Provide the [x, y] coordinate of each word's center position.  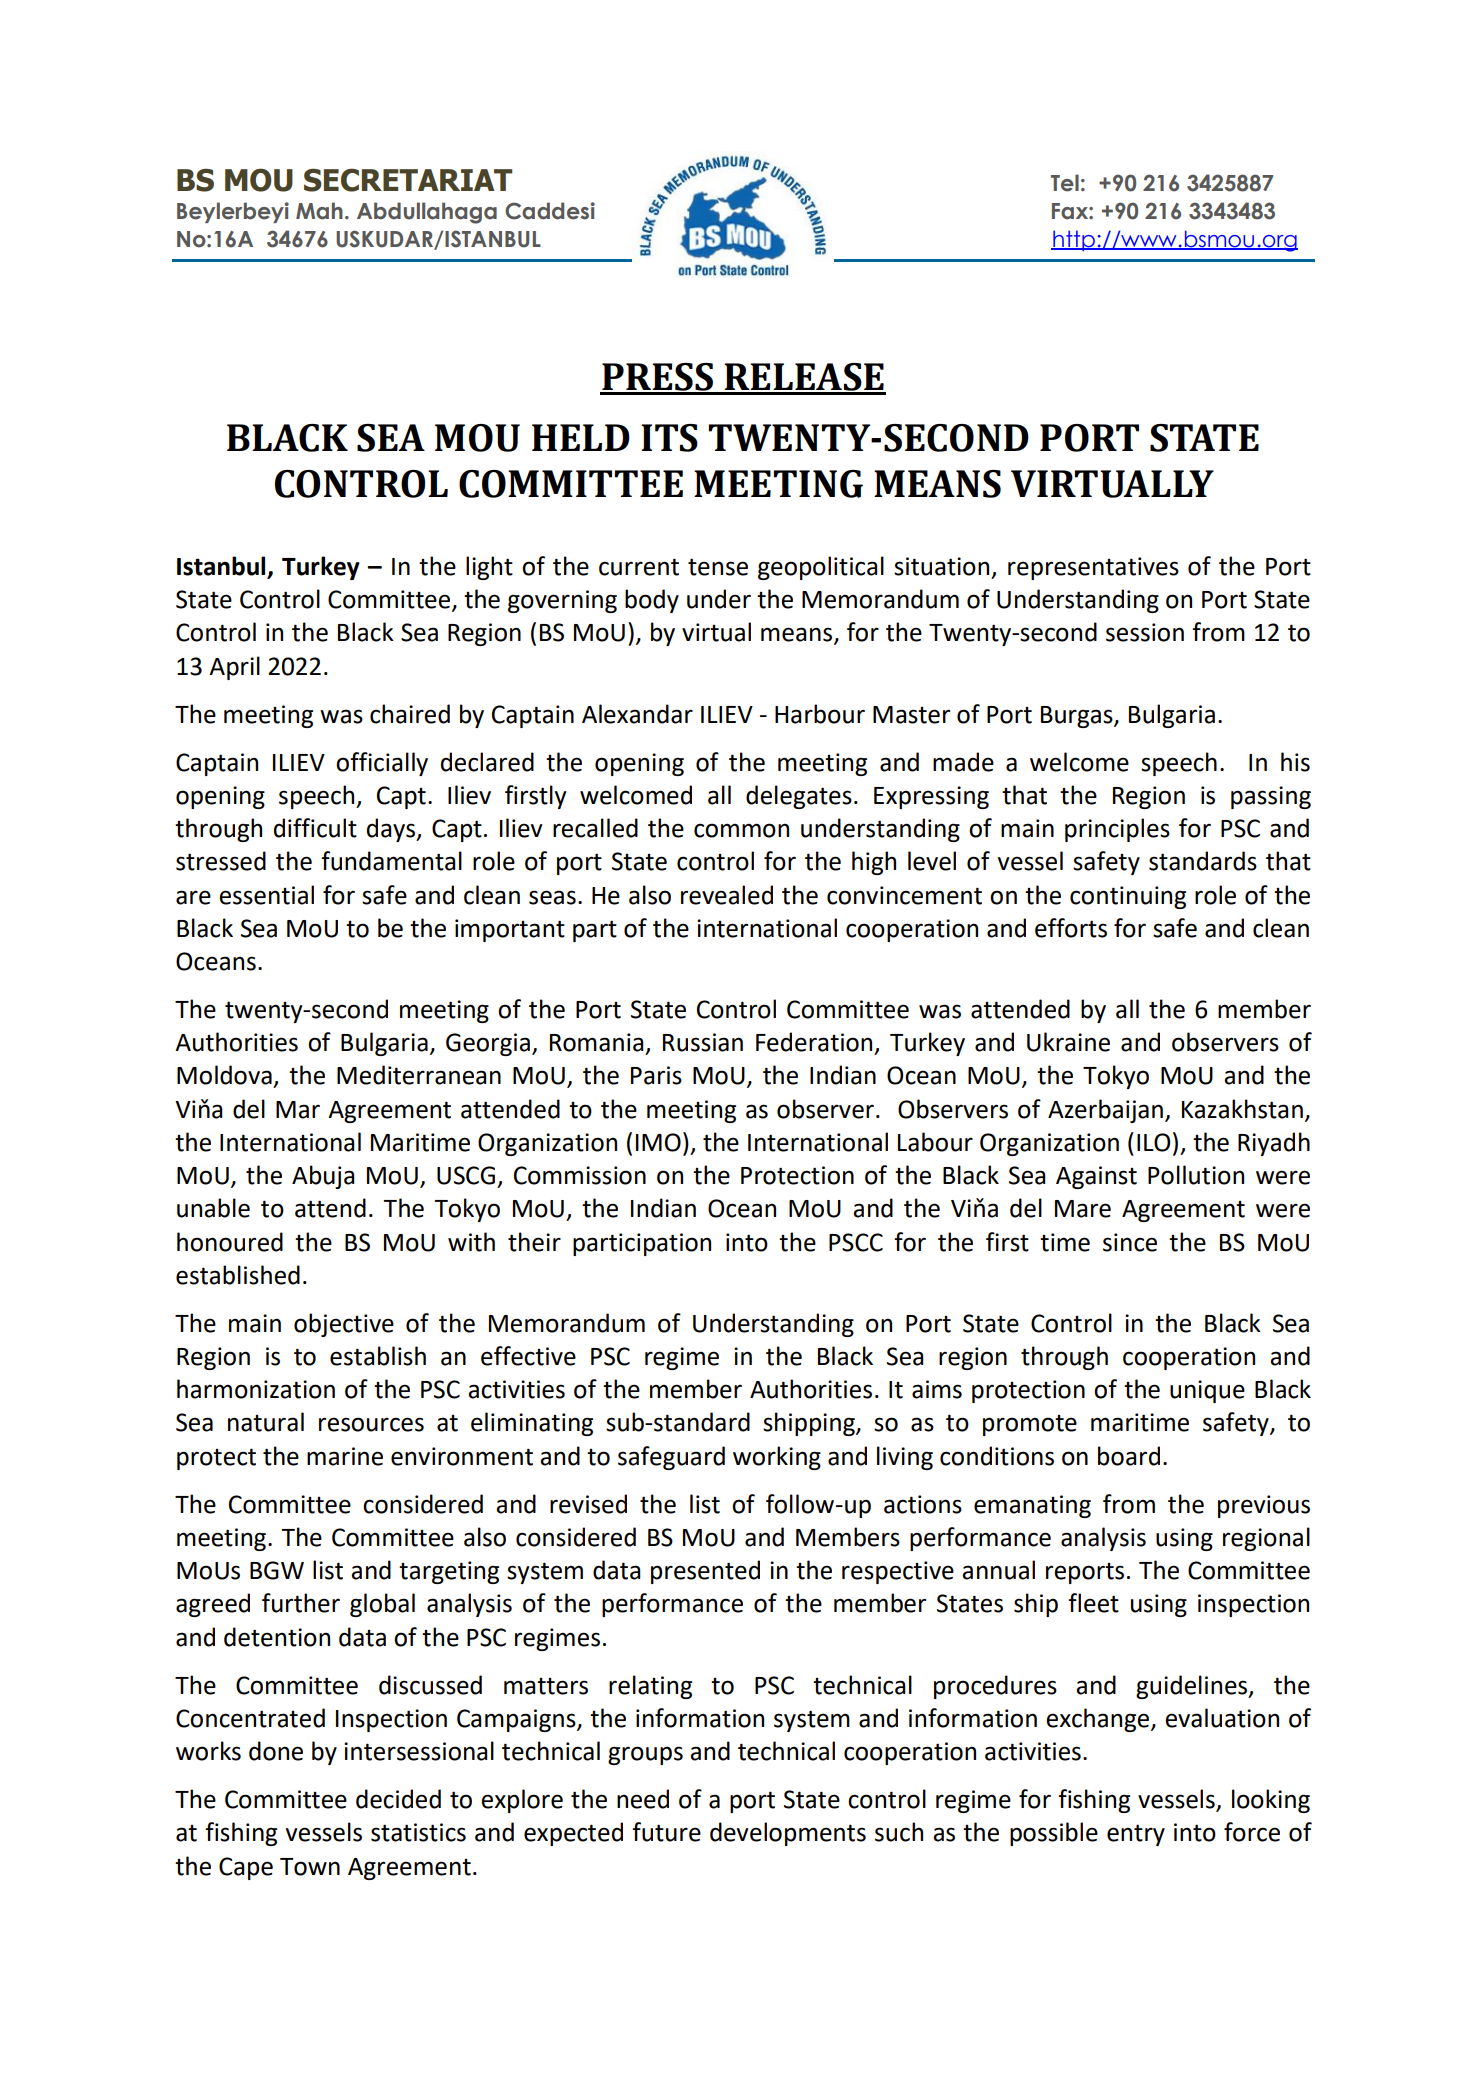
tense [718, 567]
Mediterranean [419, 1075]
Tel [1065, 183]
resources [371, 1424]
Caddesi [550, 211]
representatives [1093, 568]
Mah [319, 211]
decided [398, 1799]
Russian [703, 1042]
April [234, 668]
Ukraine [1068, 1042]
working [777, 1458]
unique [1207, 1391]
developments [788, 1834]
